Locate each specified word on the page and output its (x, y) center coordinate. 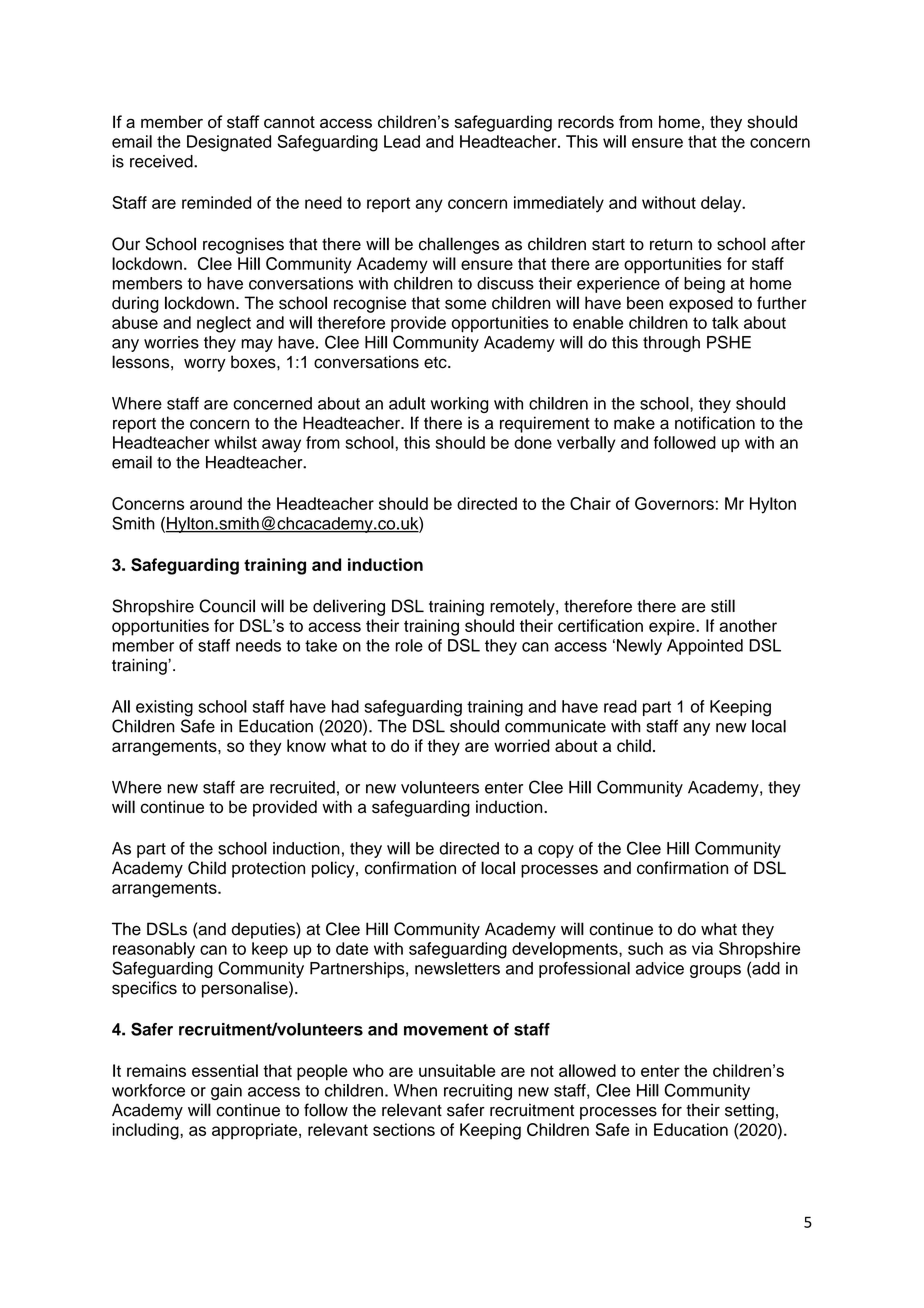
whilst (235, 442)
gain (226, 1092)
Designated (229, 143)
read (620, 706)
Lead (402, 141)
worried (522, 745)
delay (722, 204)
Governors (674, 503)
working (460, 405)
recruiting (478, 1092)
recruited (302, 787)
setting (749, 1111)
